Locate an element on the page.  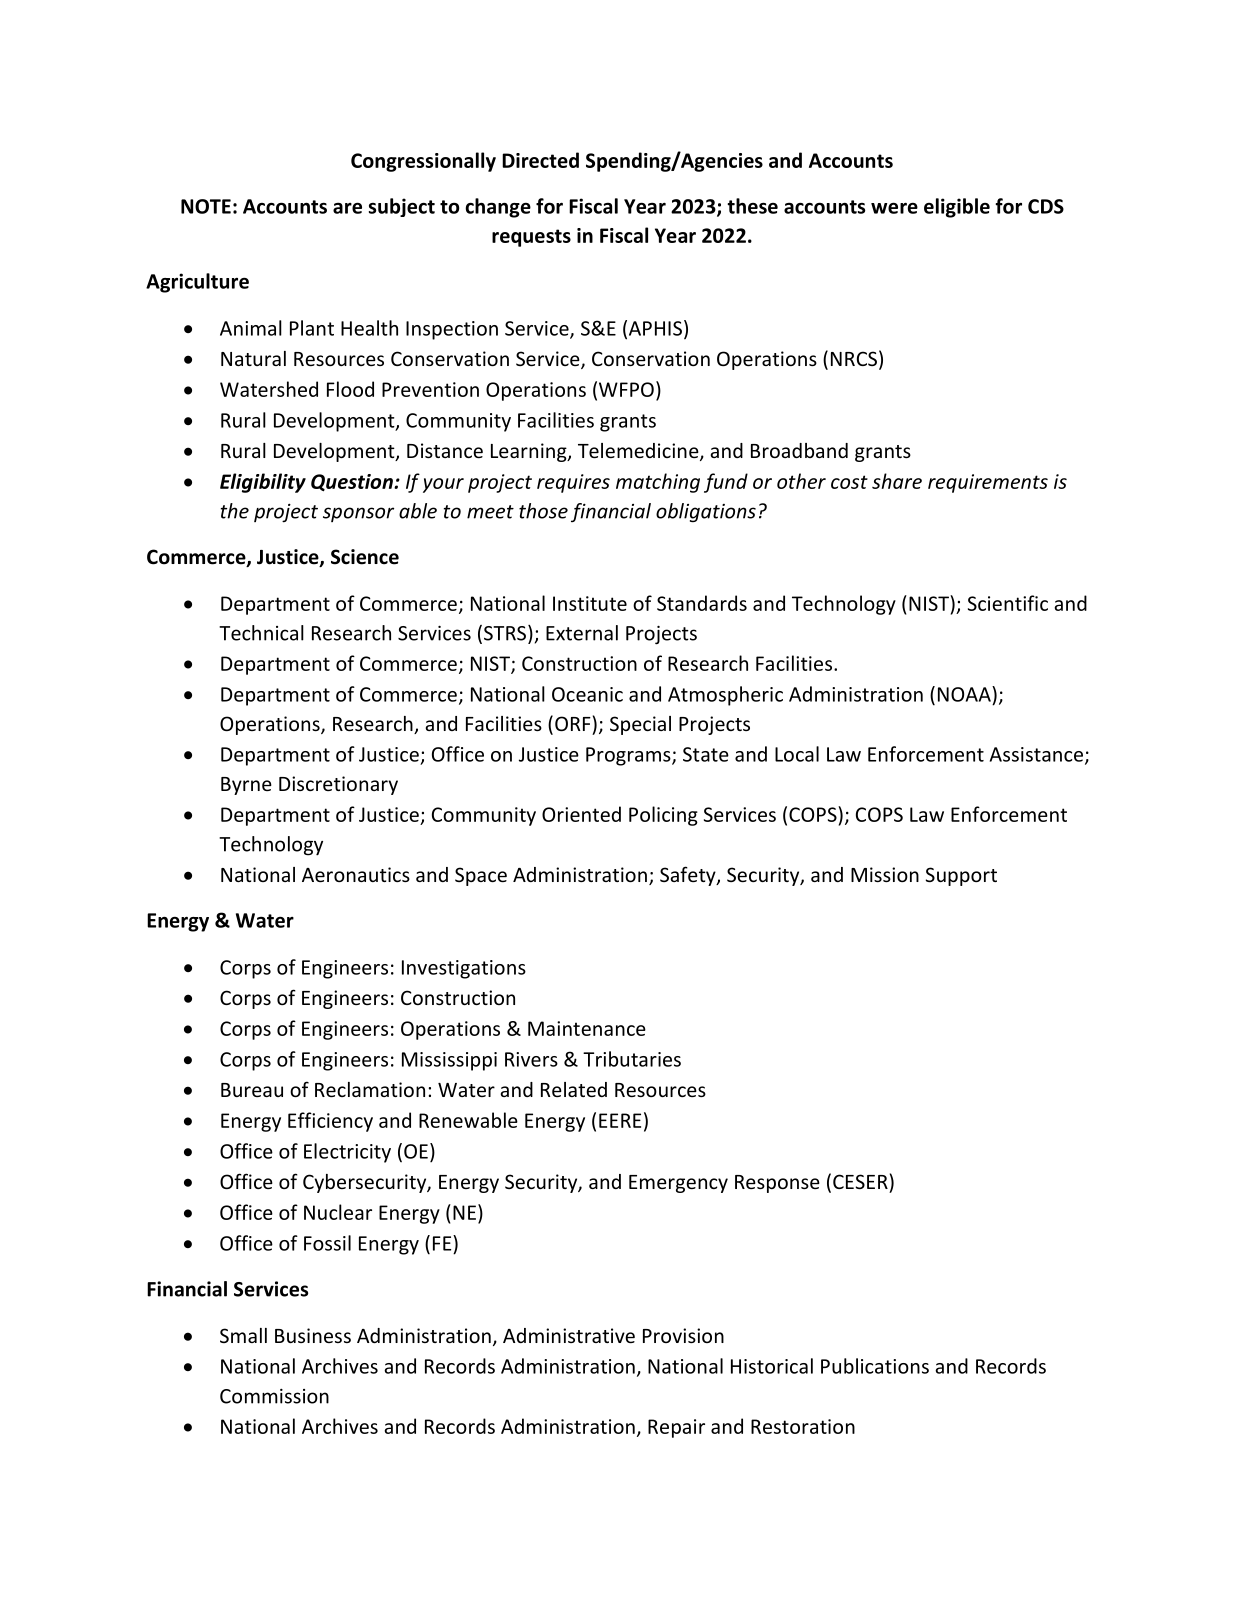
eligible is located at coordinates (957, 208).
